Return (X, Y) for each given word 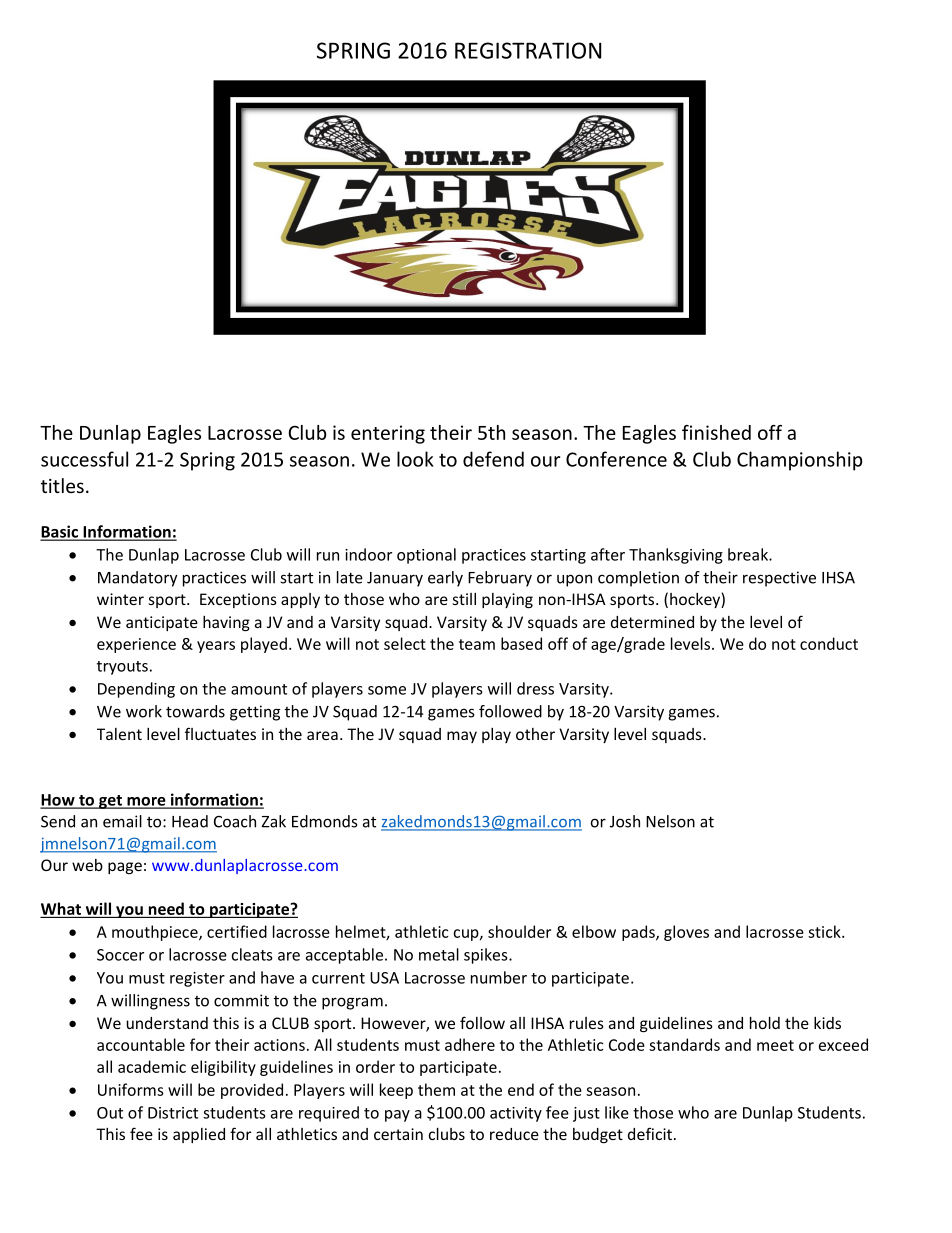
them (436, 1089)
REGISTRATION (528, 50)
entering (388, 434)
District (173, 1113)
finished (716, 432)
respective (779, 579)
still (464, 599)
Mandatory (138, 579)
